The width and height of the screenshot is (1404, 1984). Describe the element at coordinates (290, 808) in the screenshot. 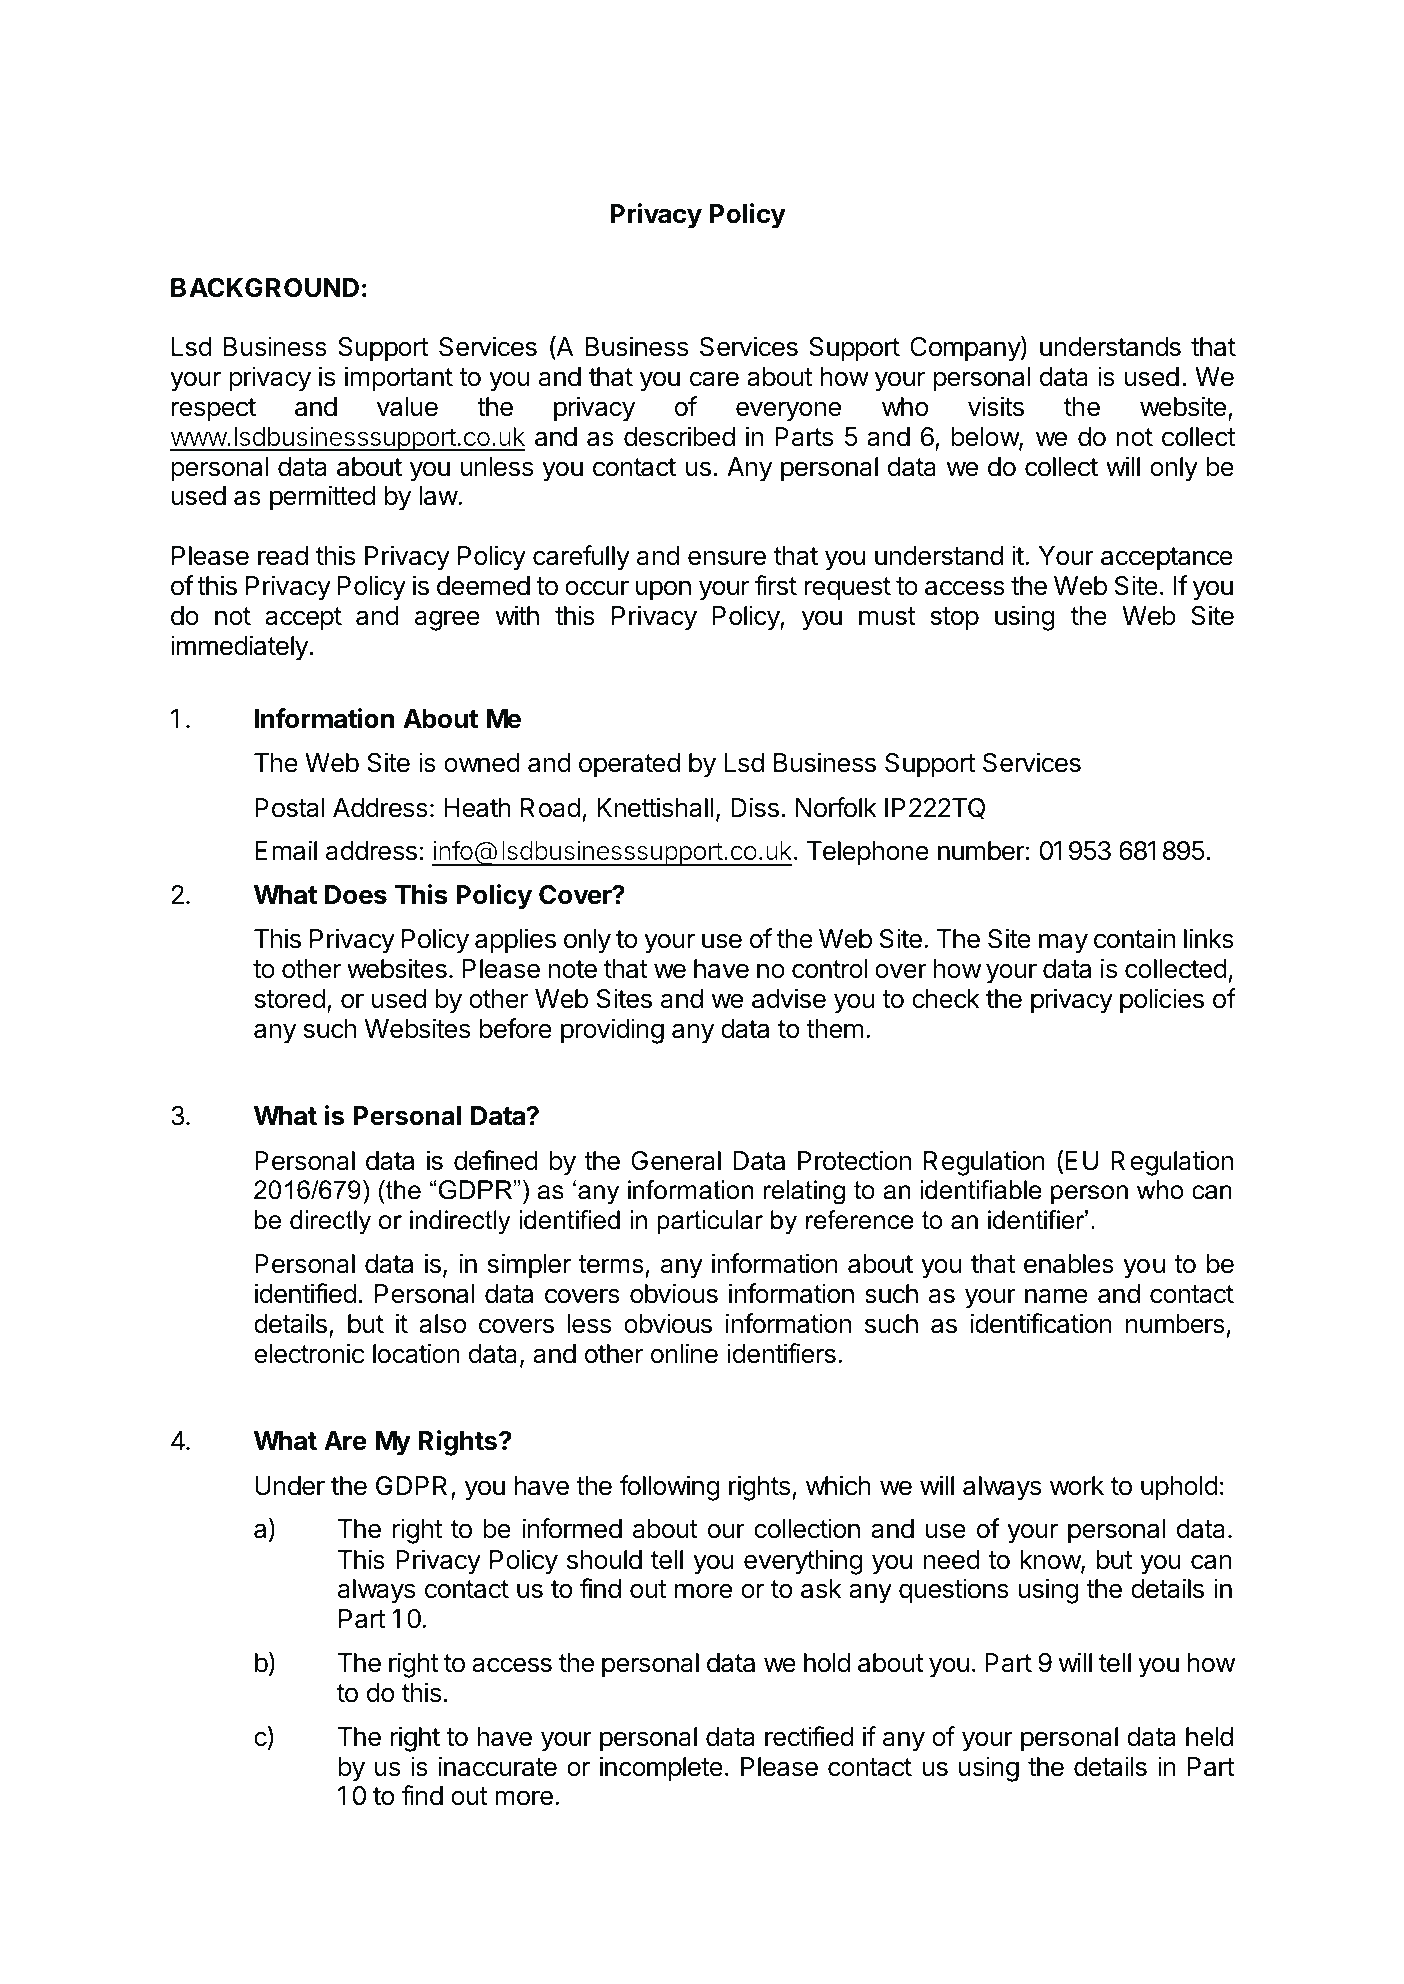

I see `Postal` at that location.
